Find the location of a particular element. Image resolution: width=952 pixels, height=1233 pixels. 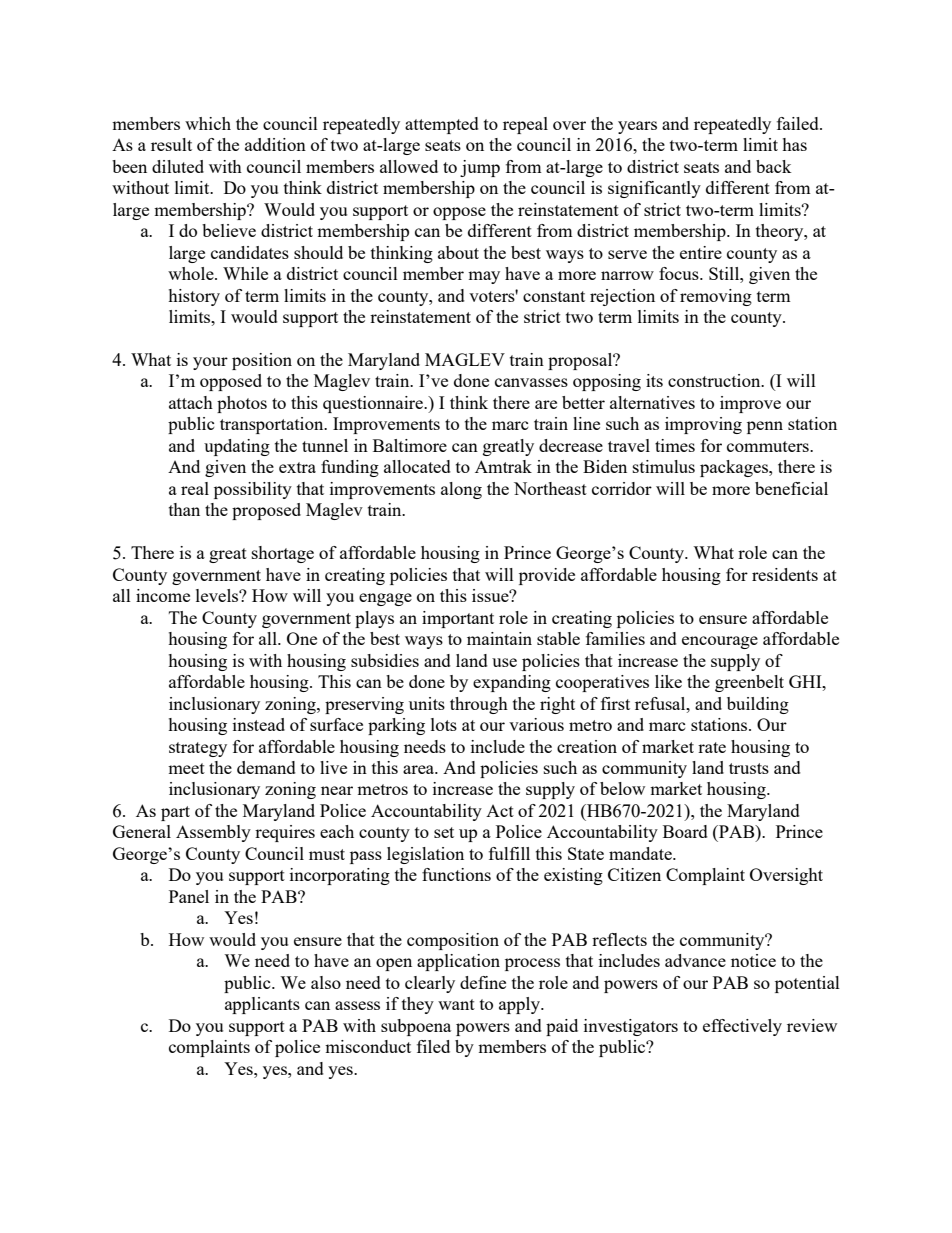

want is located at coordinates (456, 1004).
